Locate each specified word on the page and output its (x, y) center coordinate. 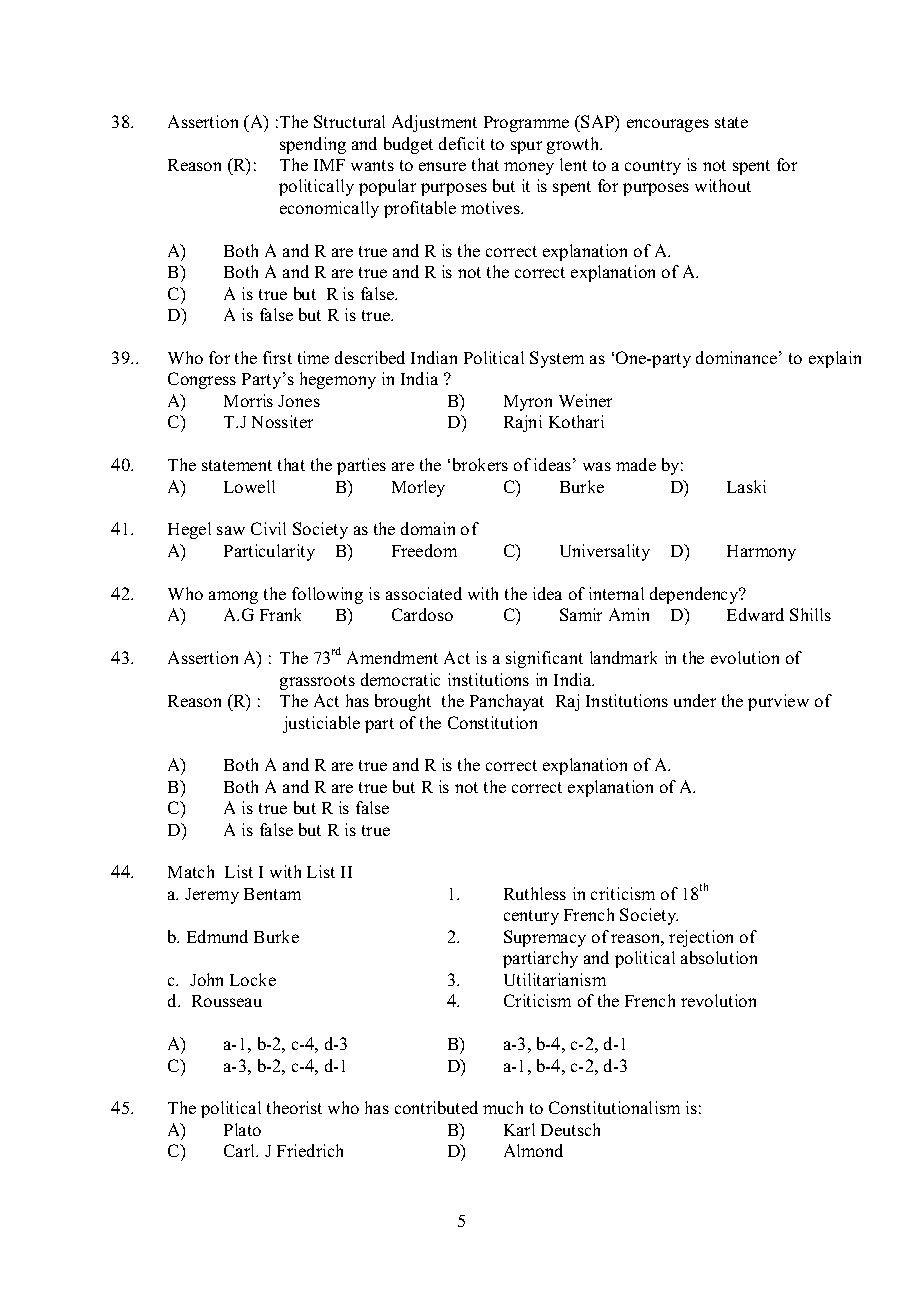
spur (526, 147)
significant (544, 659)
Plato (242, 1129)
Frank (280, 614)
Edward (755, 614)
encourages (668, 125)
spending (313, 145)
